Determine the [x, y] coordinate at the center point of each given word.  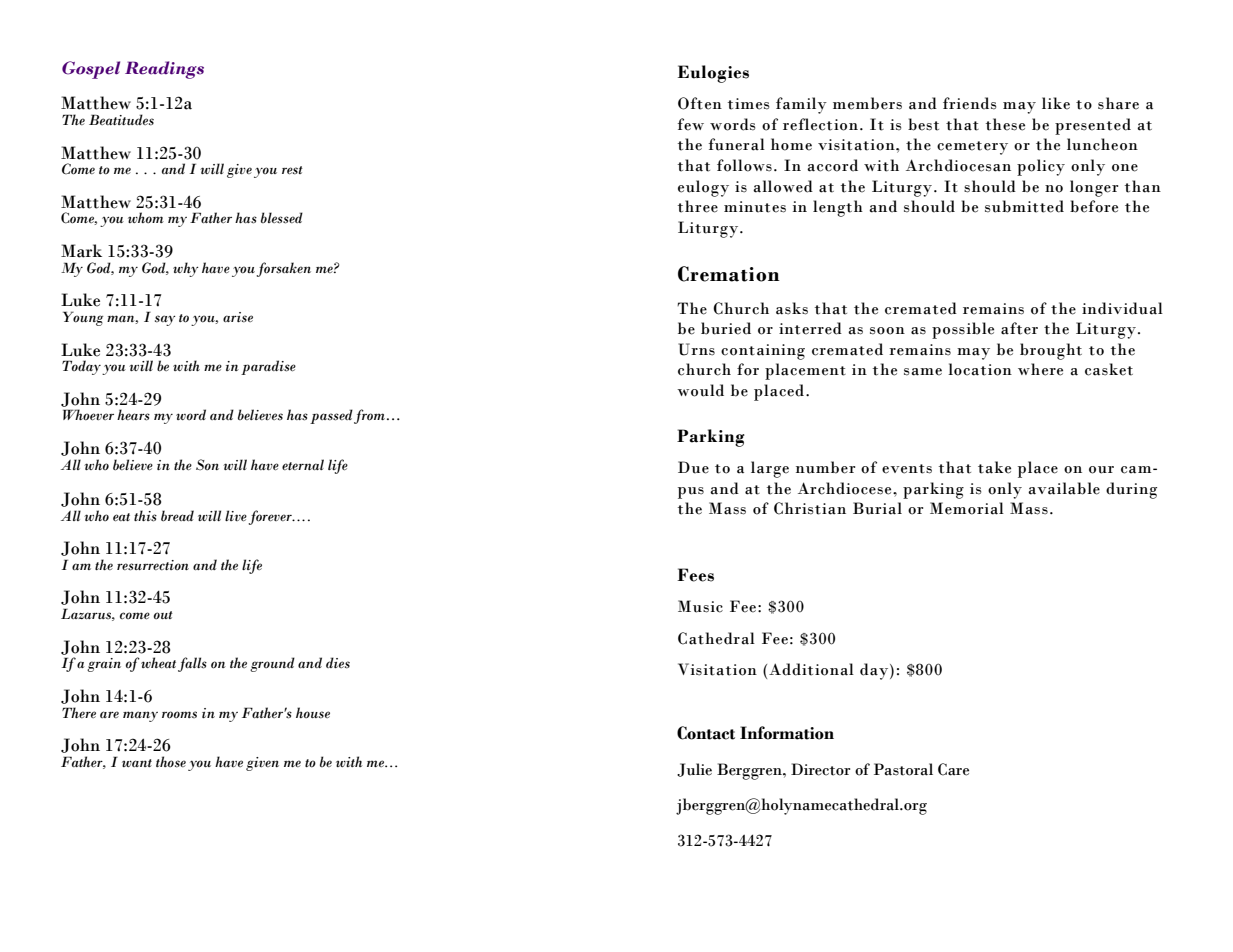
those [171, 762]
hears [133, 415]
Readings [164, 70]
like [1056, 103]
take [994, 467]
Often [700, 103]
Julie [694, 770]
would [700, 390]
